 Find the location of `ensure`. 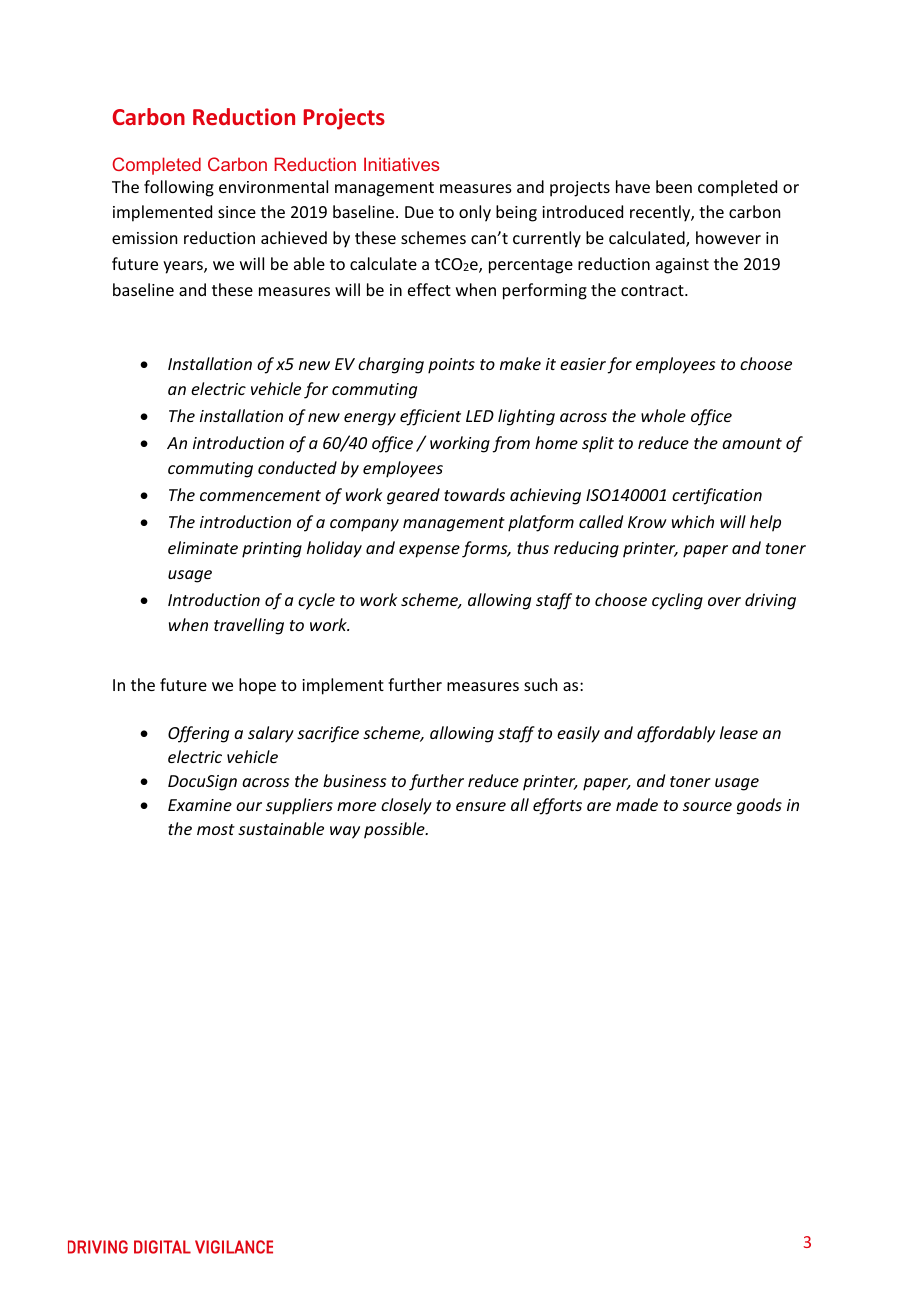

ensure is located at coordinates (481, 806).
